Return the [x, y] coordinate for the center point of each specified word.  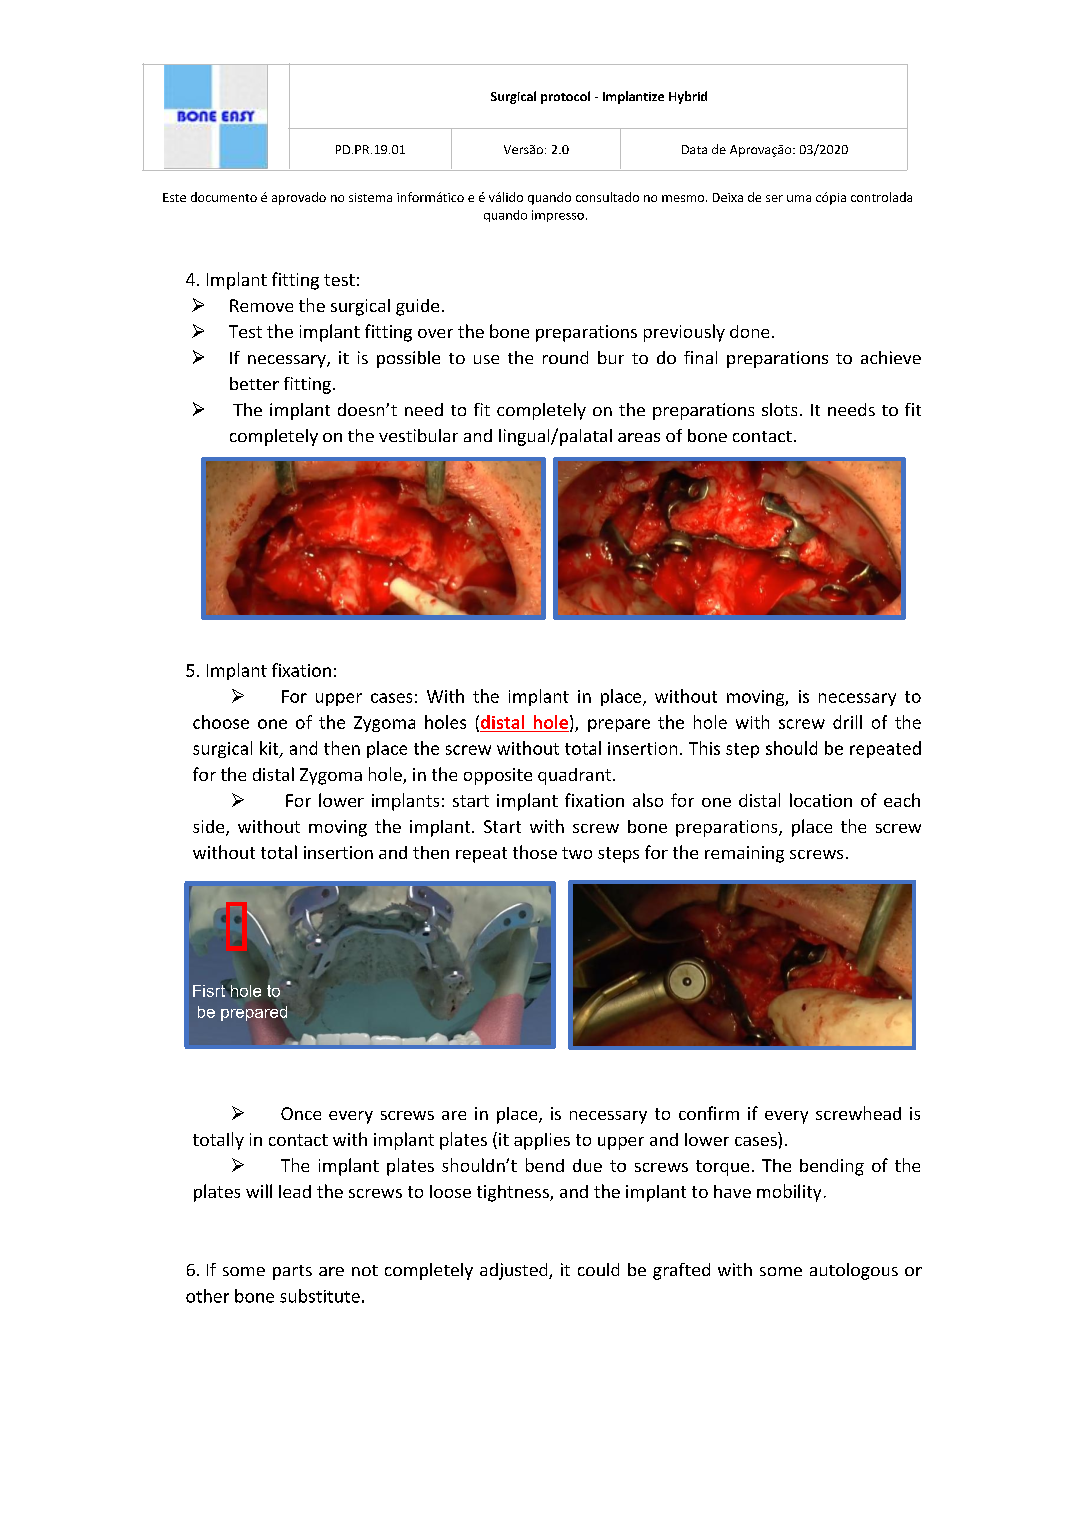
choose [221, 722]
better [254, 383]
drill [847, 722]
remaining [744, 854]
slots [779, 409]
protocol [565, 97]
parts [292, 1272]
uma [799, 198]
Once [301, 1113]
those [535, 852]
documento [224, 197]
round [565, 357]
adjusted [515, 1271]
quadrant [574, 776]
